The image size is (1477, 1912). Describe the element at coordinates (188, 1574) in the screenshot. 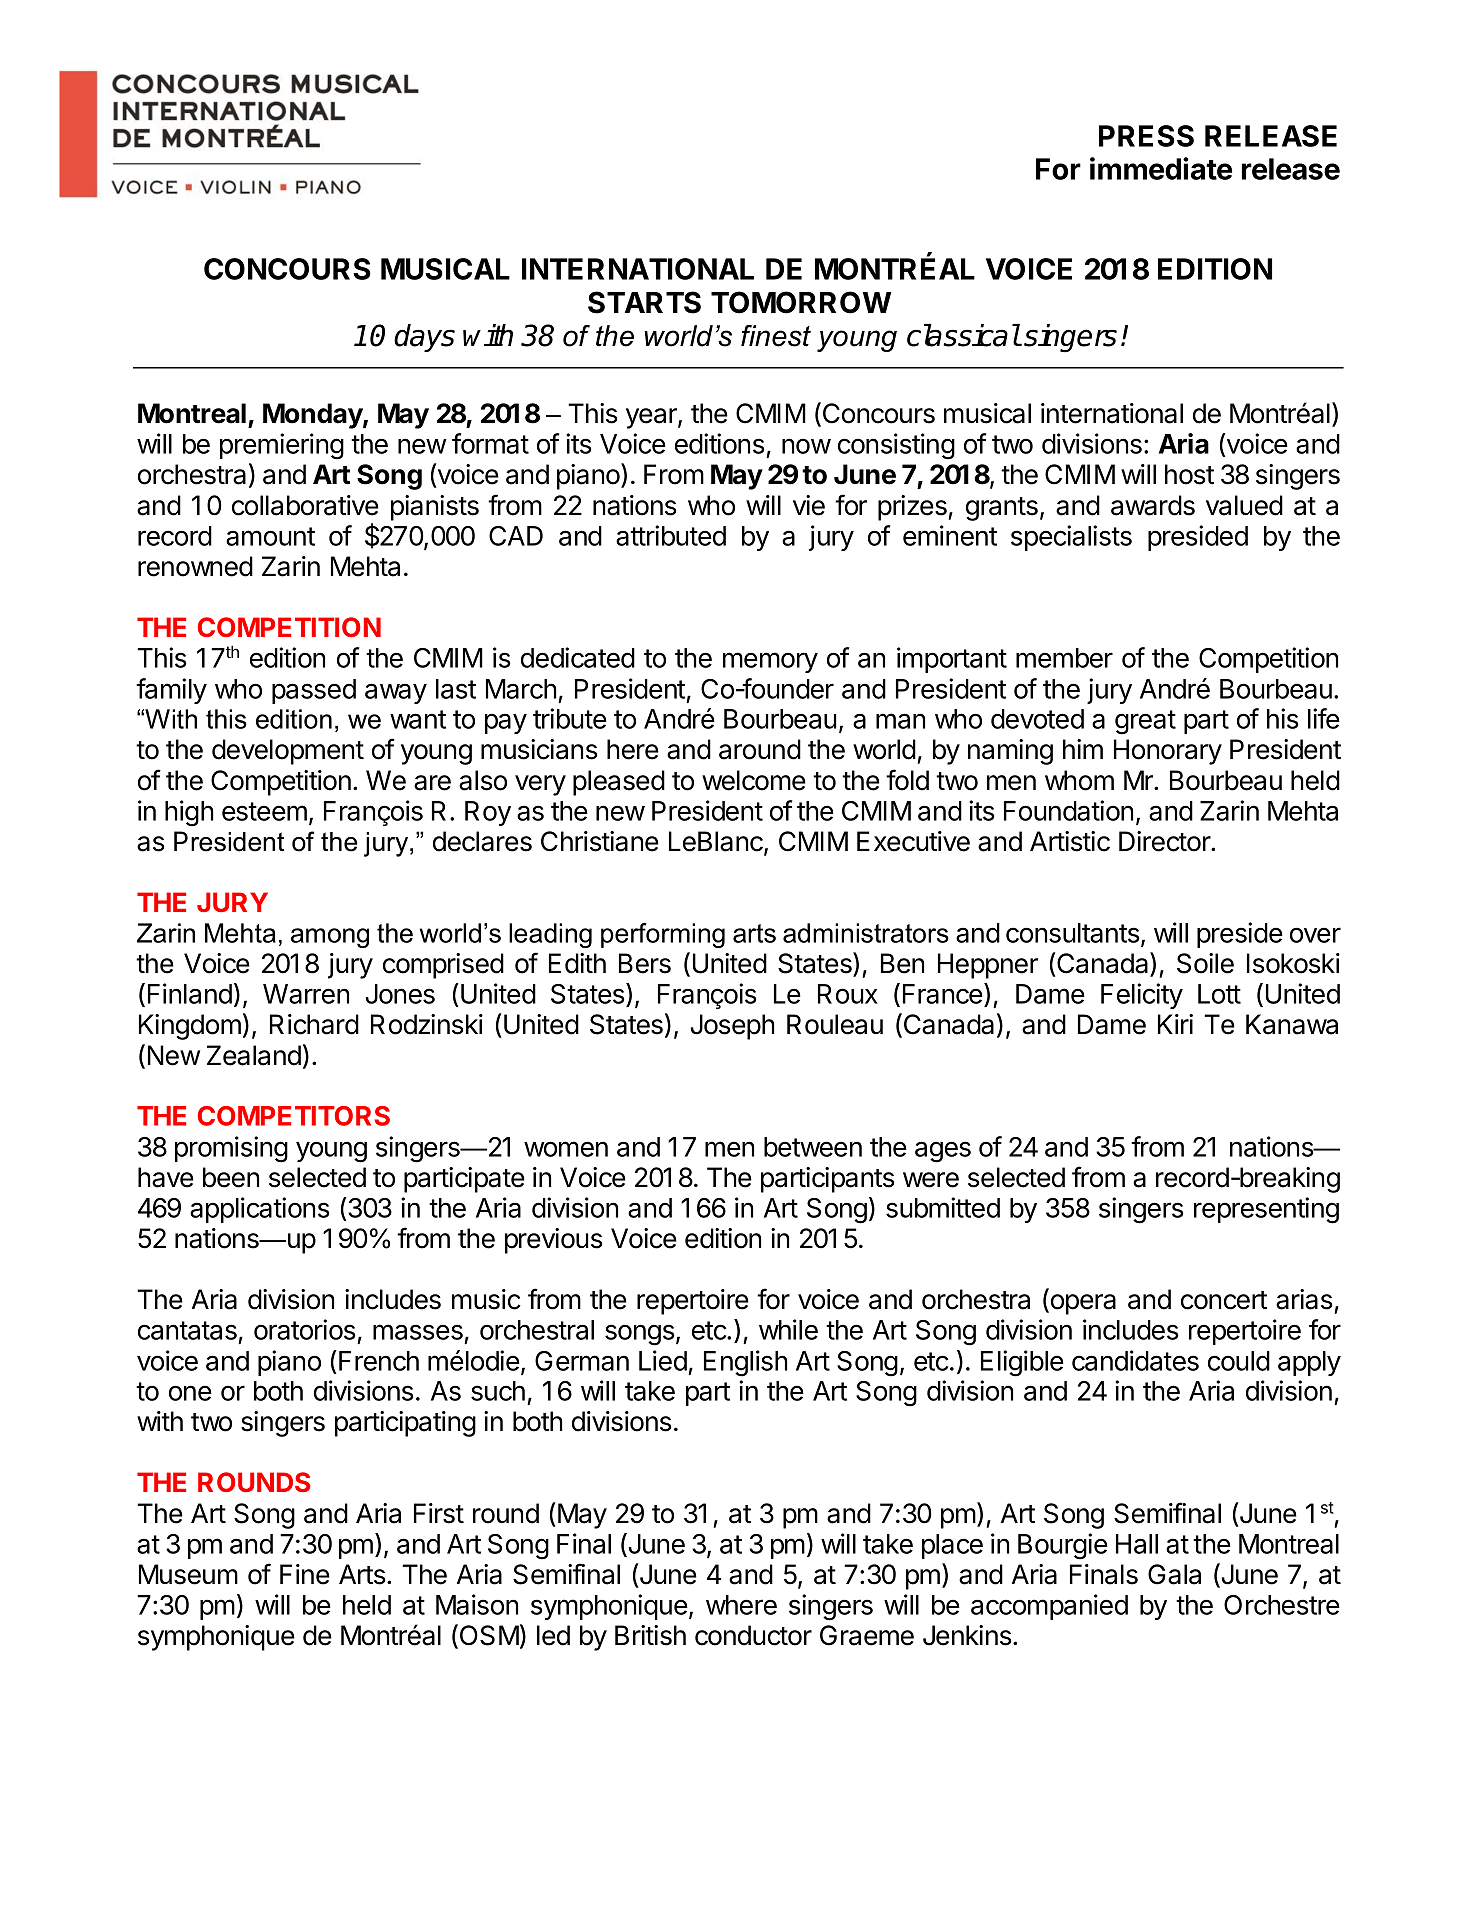

I see `Museum` at that location.
